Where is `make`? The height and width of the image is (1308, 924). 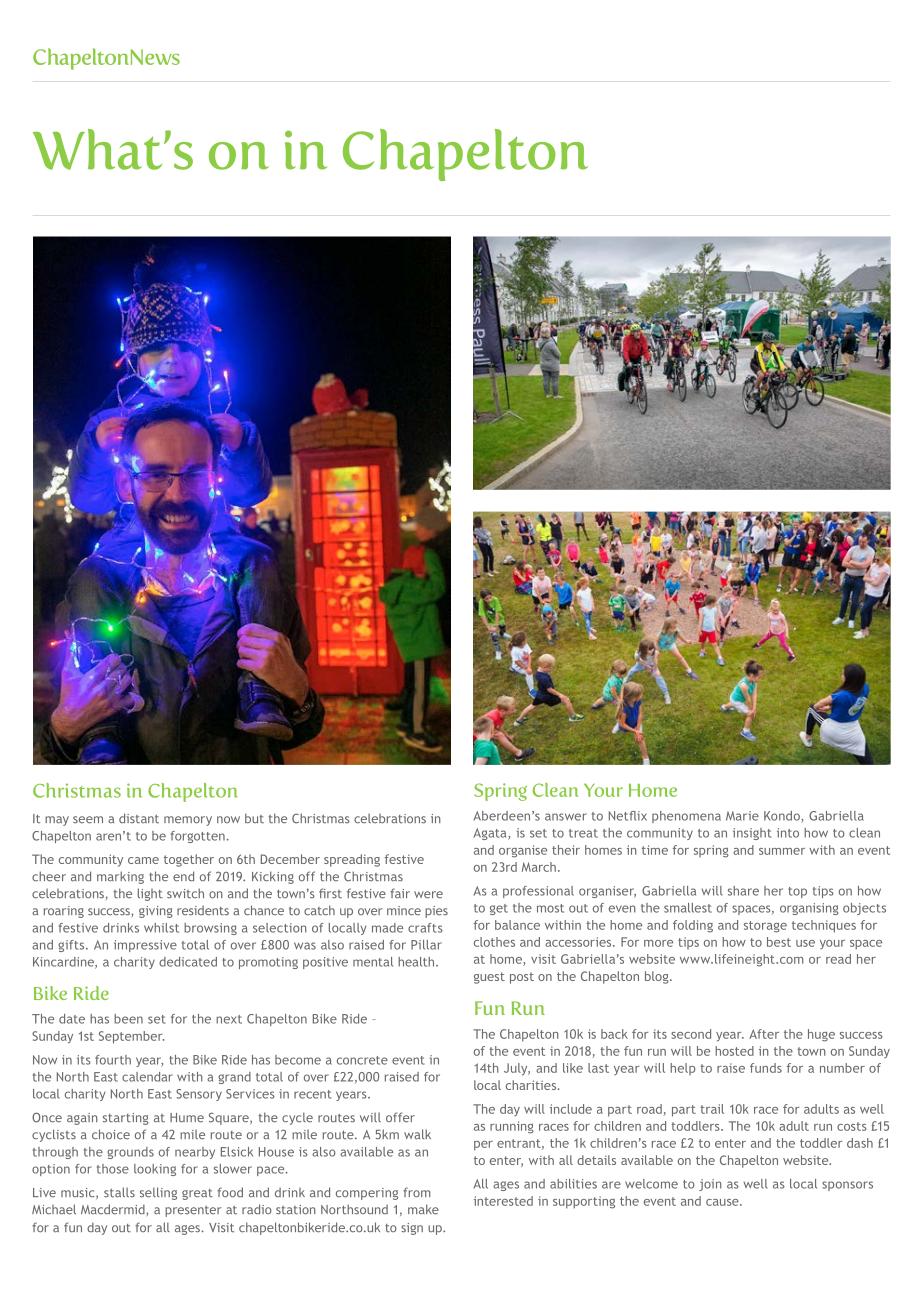 make is located at coordinates (423, 1209).
